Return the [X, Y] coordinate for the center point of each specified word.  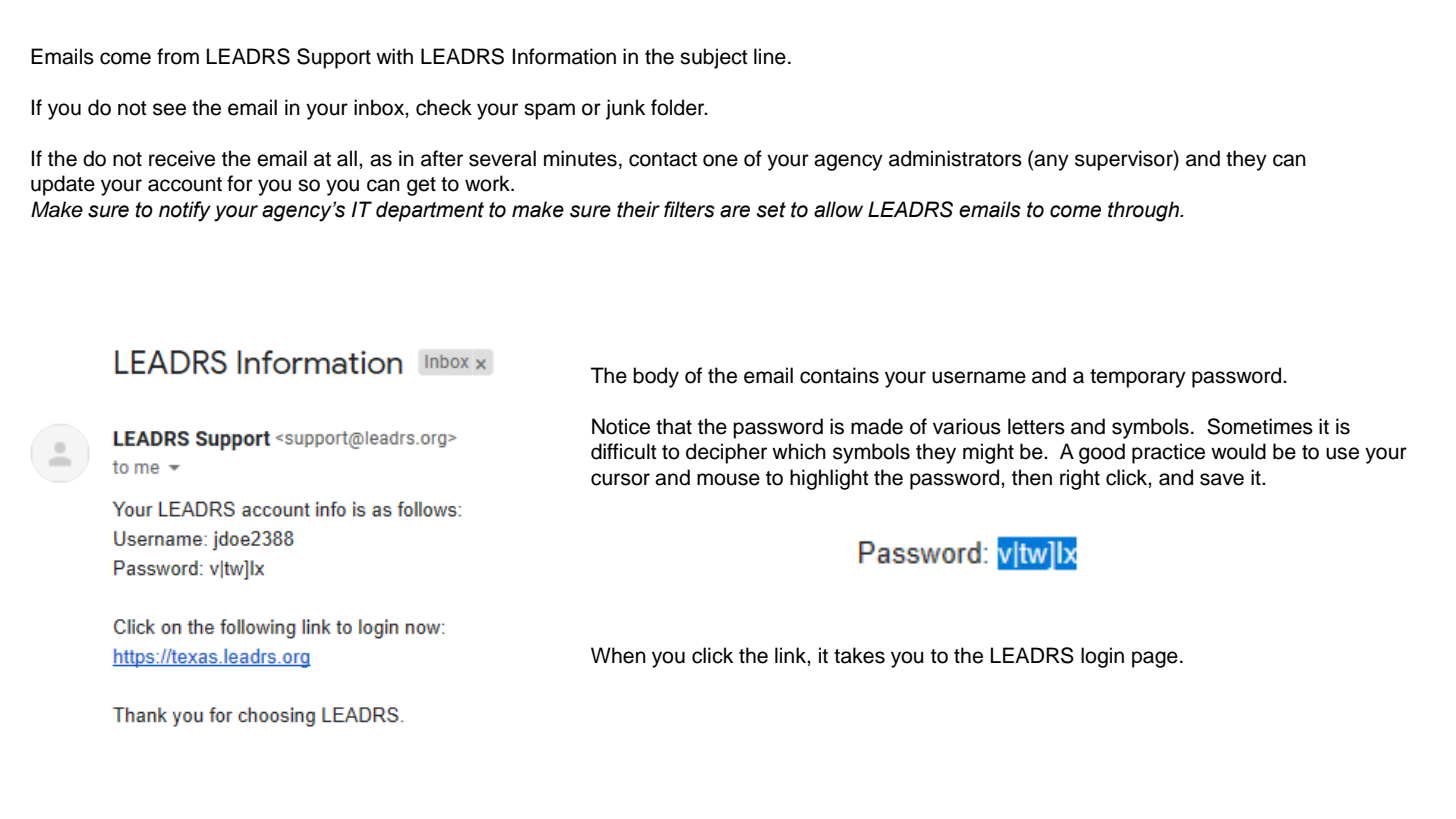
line [770, 56]
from [178, 56]
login [1102, 657]
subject [714, 58]
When [618, 655]
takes [859, 655]
